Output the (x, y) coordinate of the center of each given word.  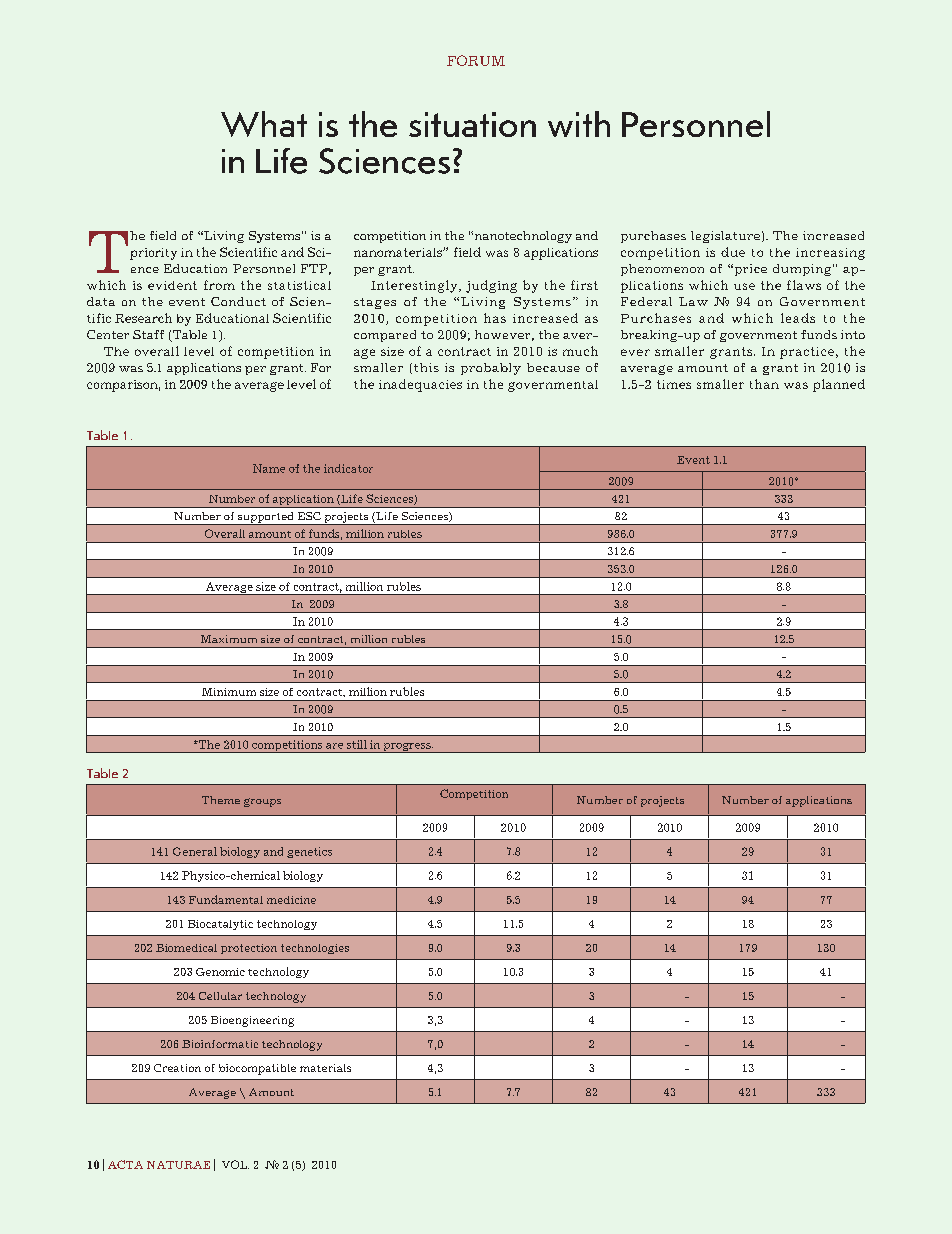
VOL (235, 1164)
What (264, 124)
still (357, 744)
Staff (148, 334)
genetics (309, 852)
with (579, 124)
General (195, 851)
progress (407, 748)
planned (839, 385)
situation (472, 124)
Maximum (229, 639)
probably (491, 369)
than (764, 384)
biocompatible (257, 1069)
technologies (315, 949)
